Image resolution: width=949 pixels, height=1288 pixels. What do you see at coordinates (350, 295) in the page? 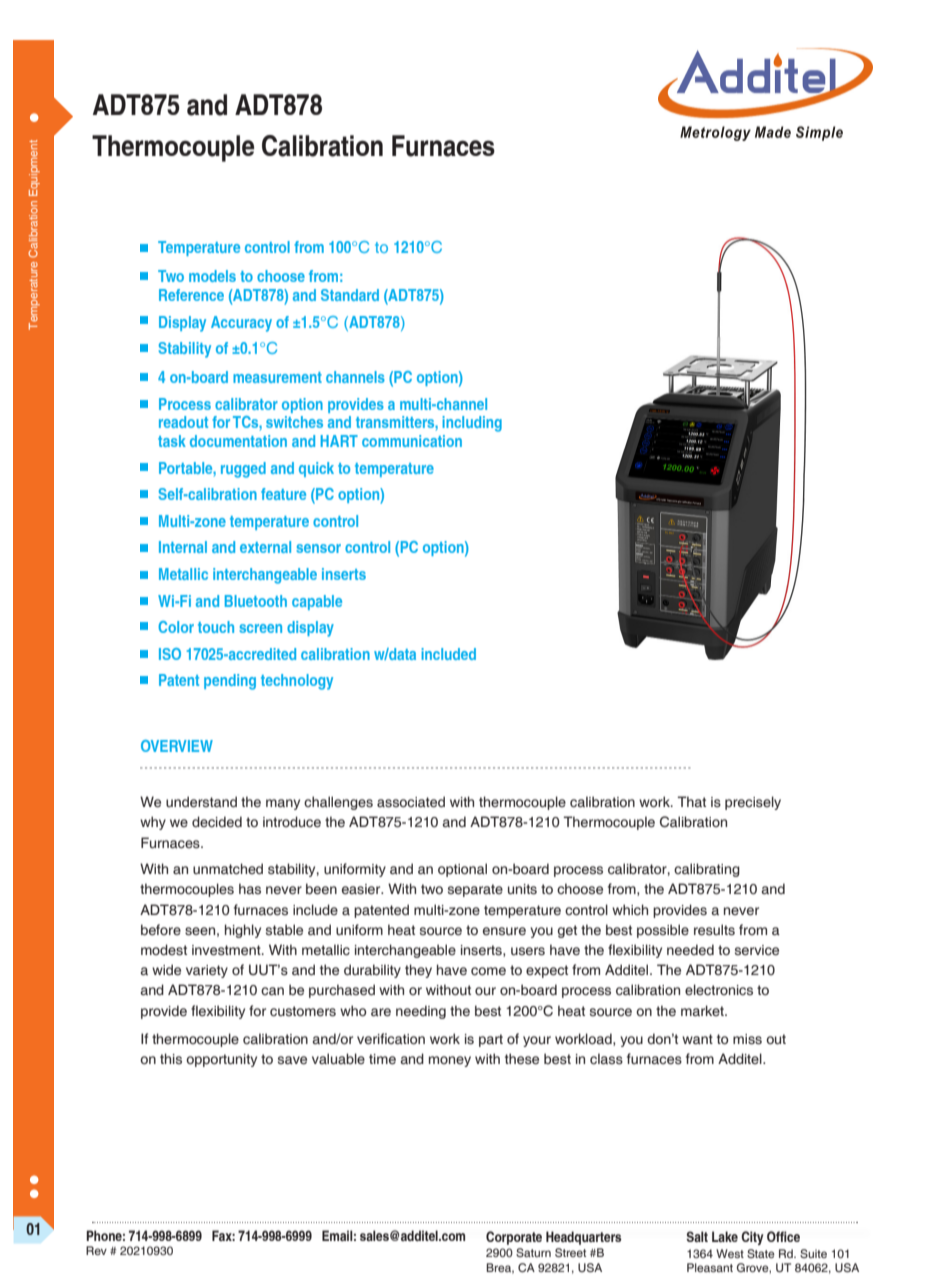
I see `Standard` at bounding box center [350, 295].
